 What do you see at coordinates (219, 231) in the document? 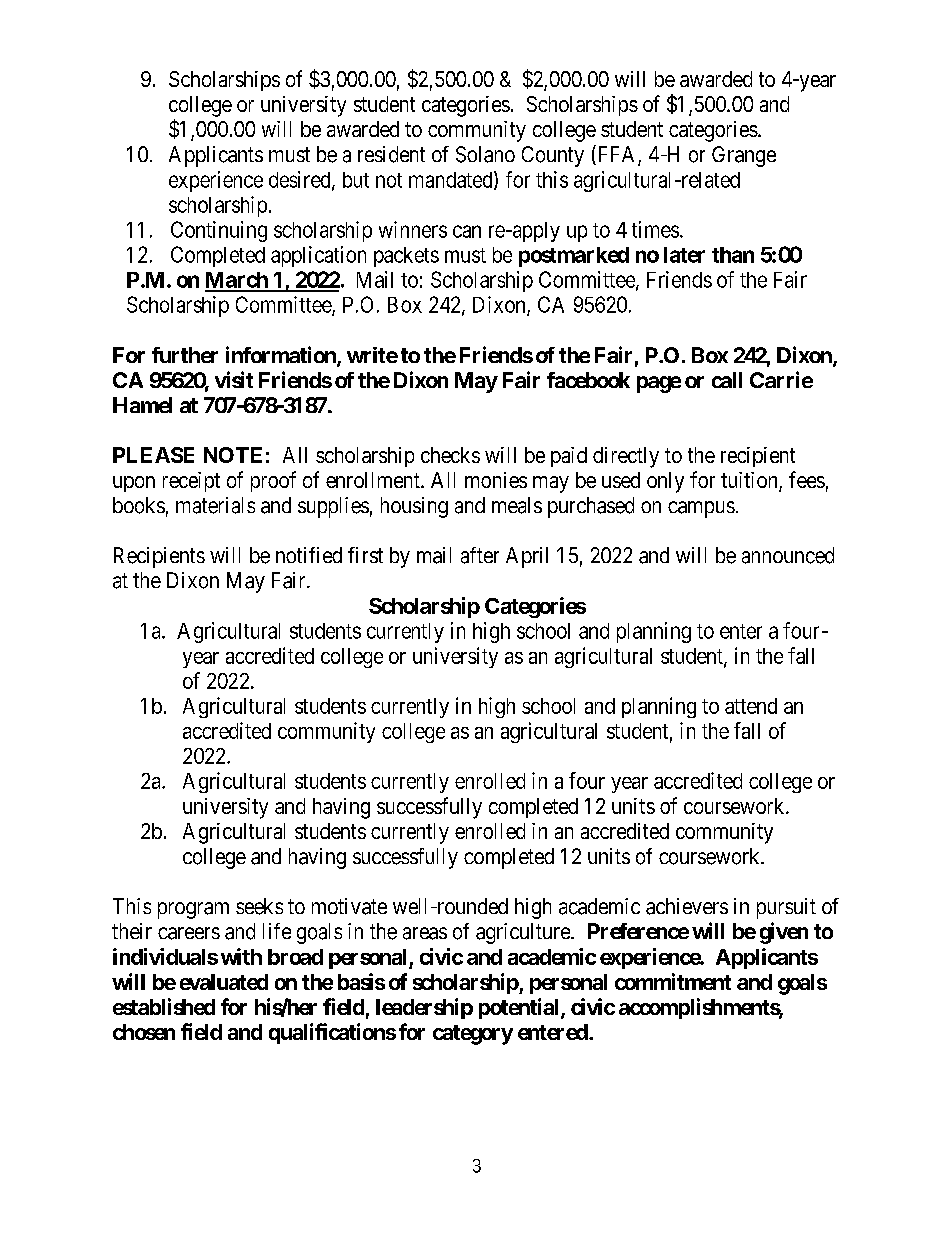
I see `Continuing` at bounding box center [219, 231].
